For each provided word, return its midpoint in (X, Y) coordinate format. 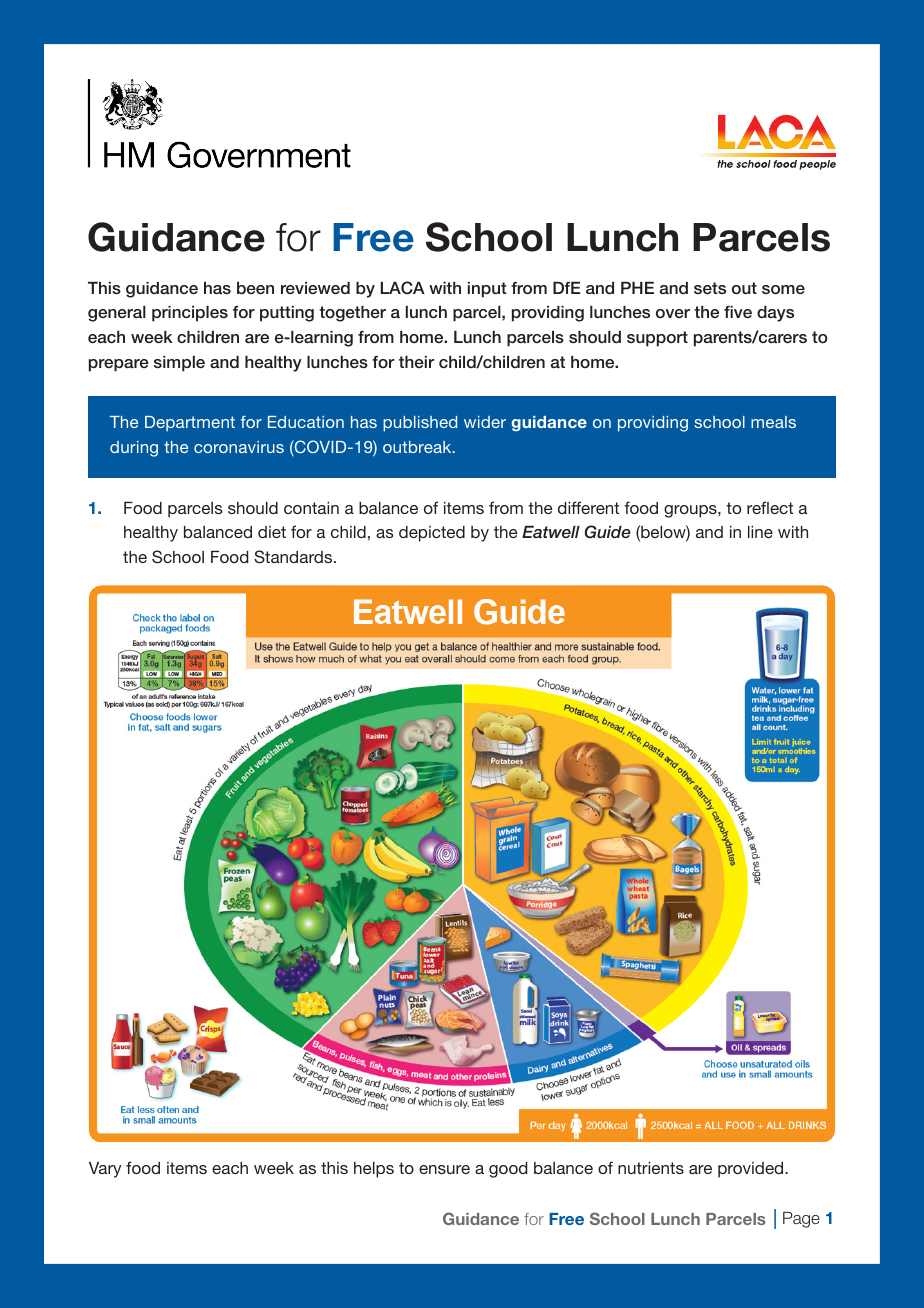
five (738, 312)
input (487, 290)
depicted (432, 534)
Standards (294, 557)
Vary (105, 1170)
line (760, 532)
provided (752, 1170)
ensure (444, 1169)
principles (190, 314)
